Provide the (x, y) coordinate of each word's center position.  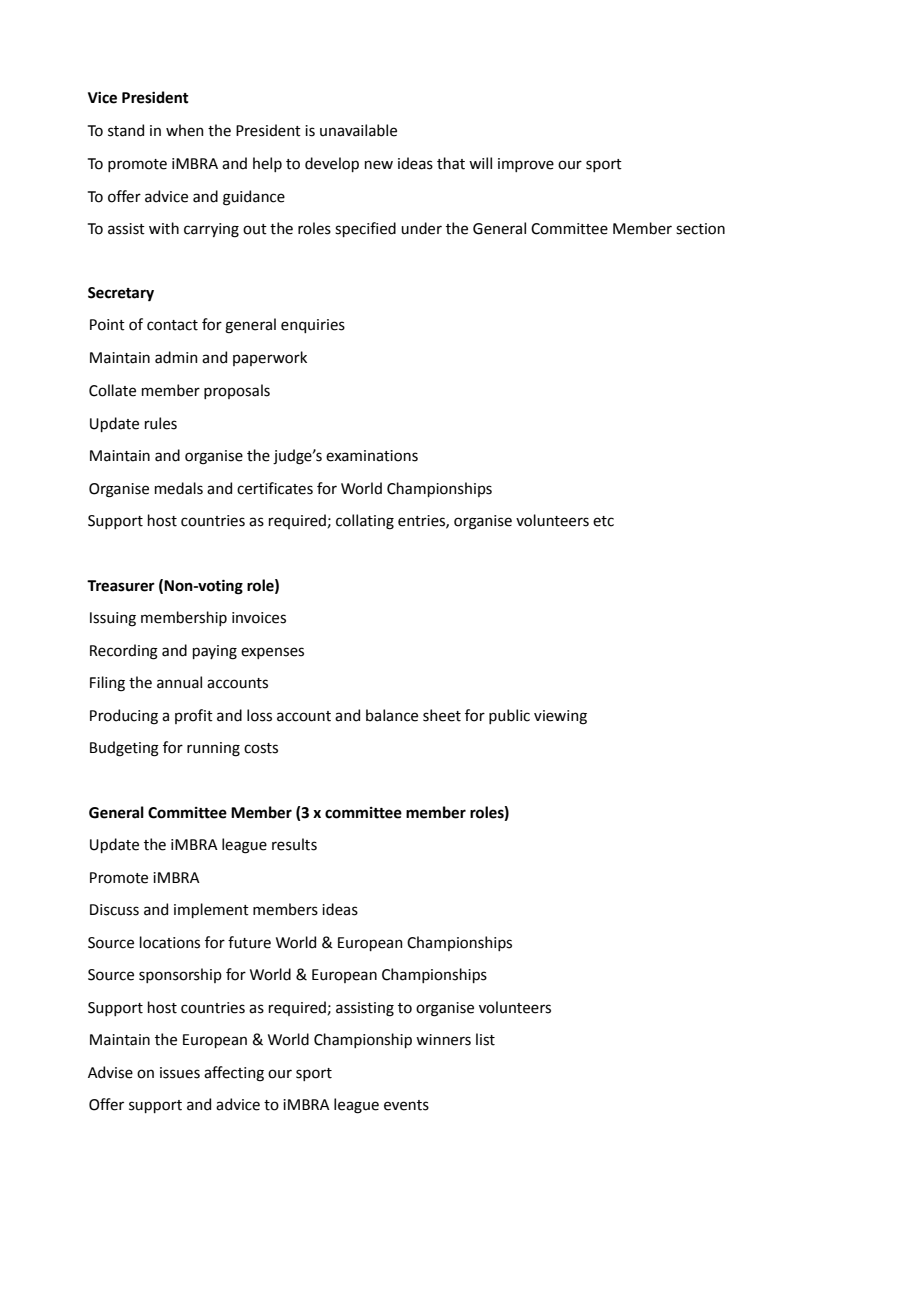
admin (176, 357)
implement (211, 910)
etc (603, 521)
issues (180, 1073)
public (509, 716)
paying (215, 652)
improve (526, 165)
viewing (560, 717)
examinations (372, 456)
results (294, 844)
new (379, 165)
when (185, 130)
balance (392, 715)
